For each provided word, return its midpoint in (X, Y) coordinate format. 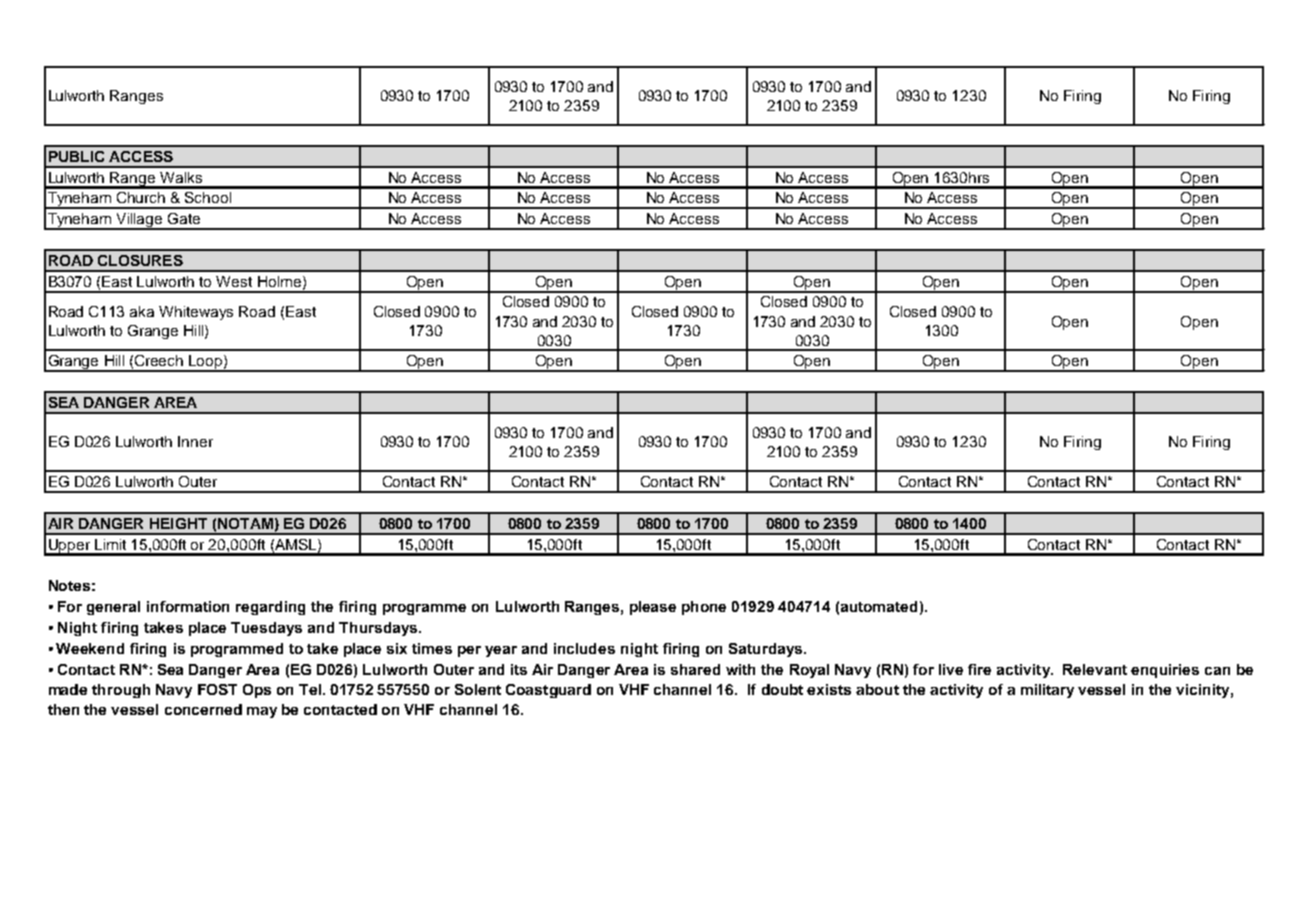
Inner (195, 441)
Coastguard (548, 691)
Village (139, 221)
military (1047, 691)
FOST (217, 689)
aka (142, 311)
